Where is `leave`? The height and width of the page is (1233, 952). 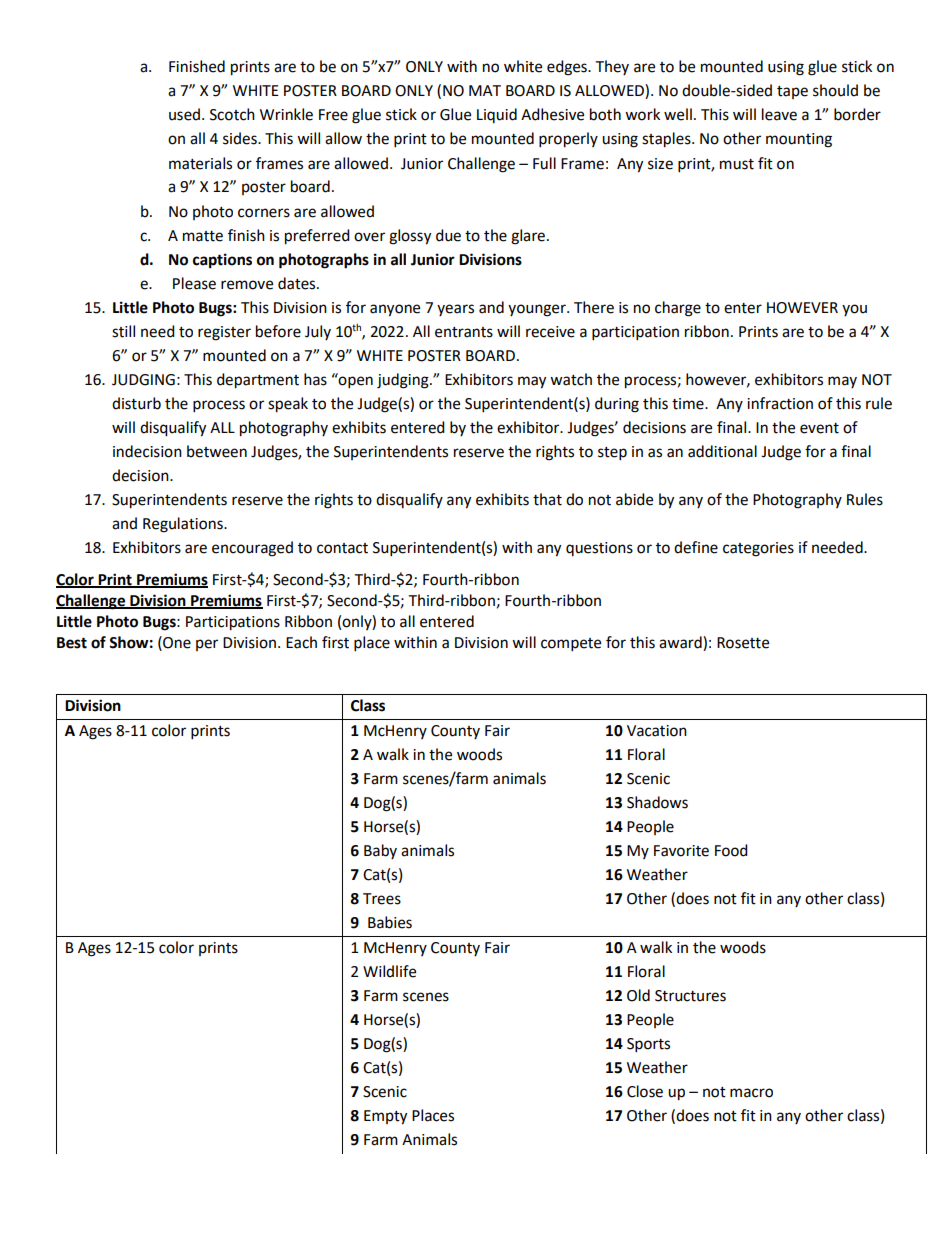
leave is located at coordinates (779, 114).
